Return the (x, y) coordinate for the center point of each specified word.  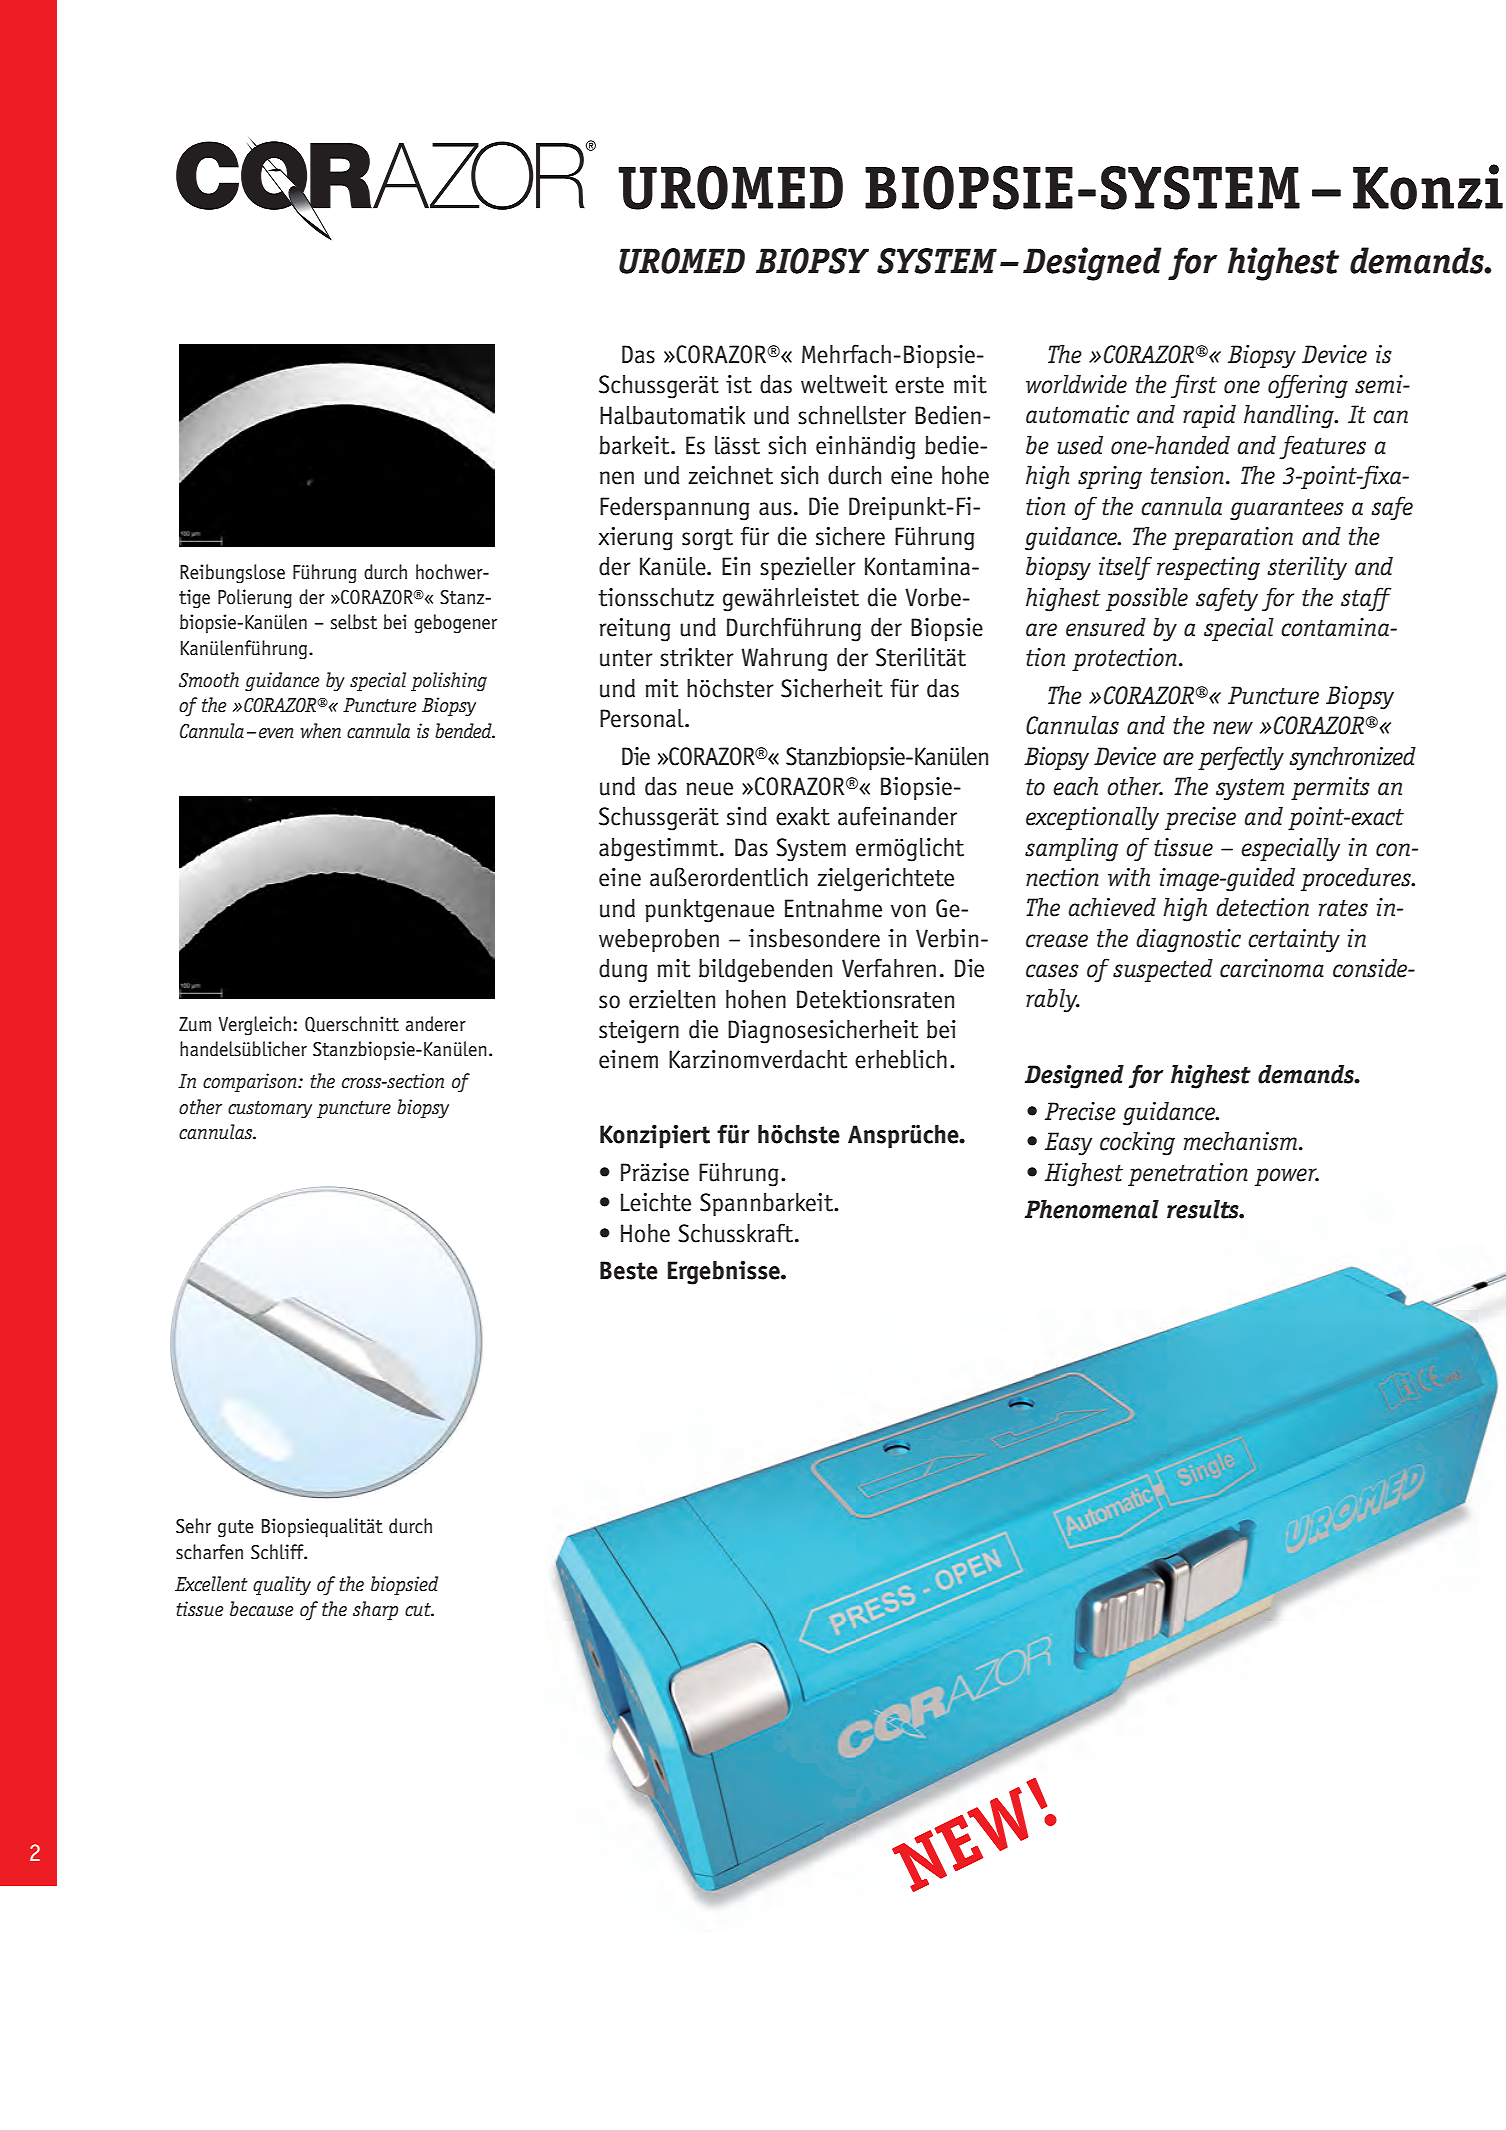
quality (282, 1585)
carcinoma (1272, 968)
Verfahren (889, 968)
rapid (1209, 416)
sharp (375, 1610)
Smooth (209, 680)
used (1080, 445)
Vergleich (255, 1026)
